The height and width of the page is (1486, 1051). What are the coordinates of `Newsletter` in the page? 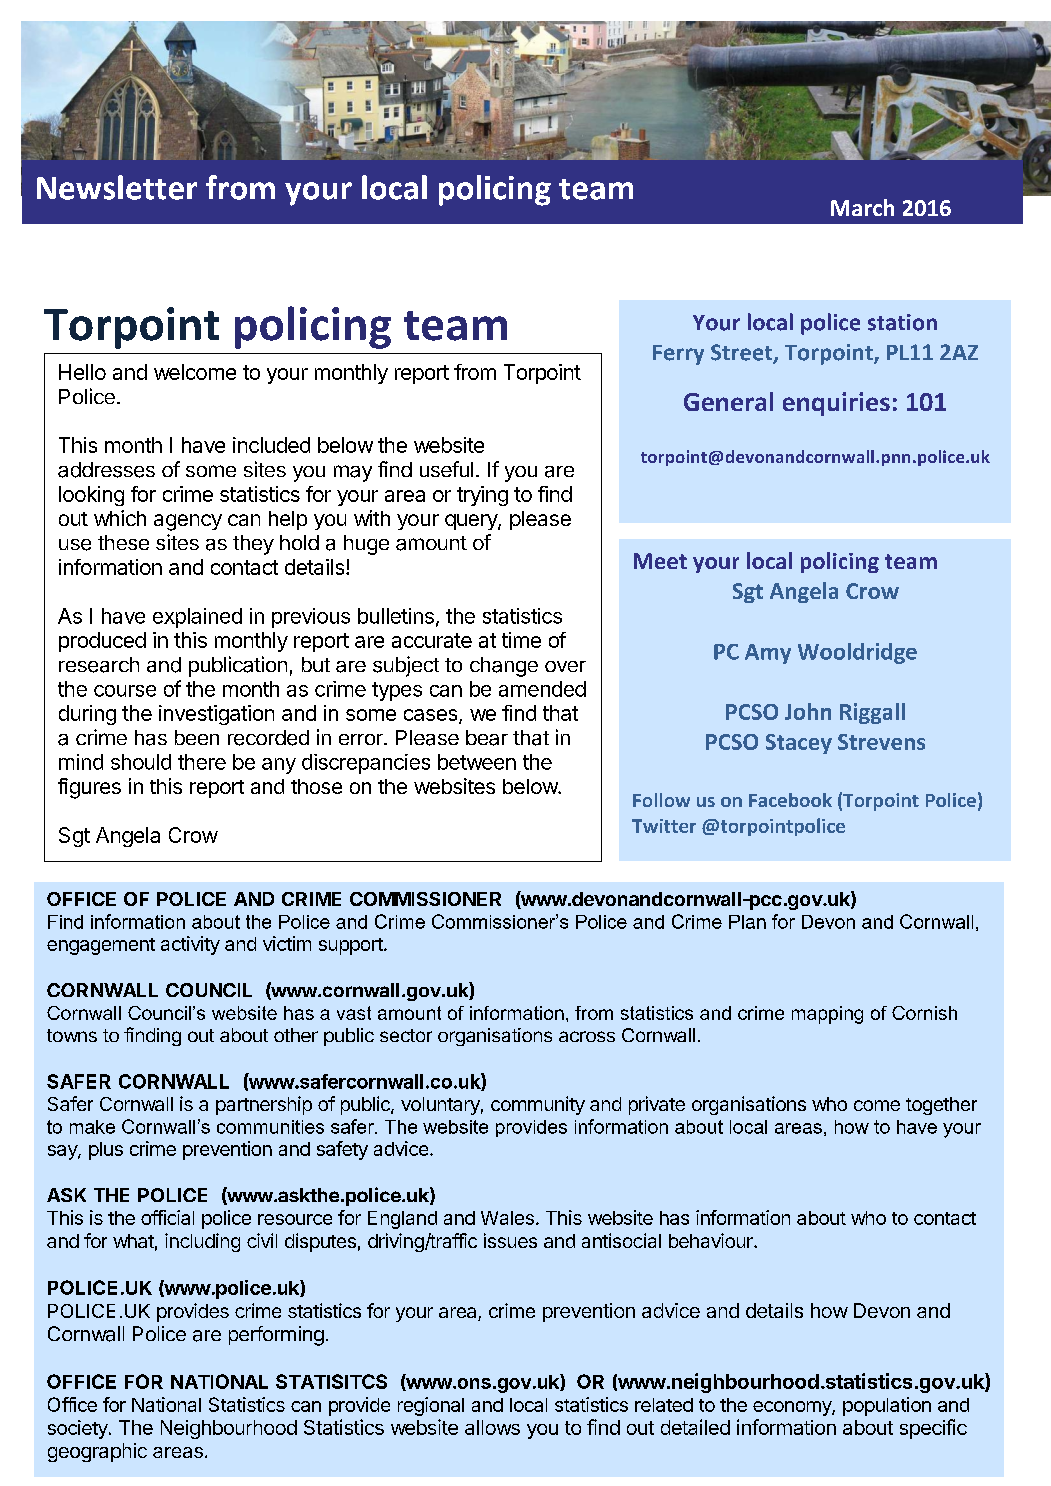 It's located at (117, 187).
